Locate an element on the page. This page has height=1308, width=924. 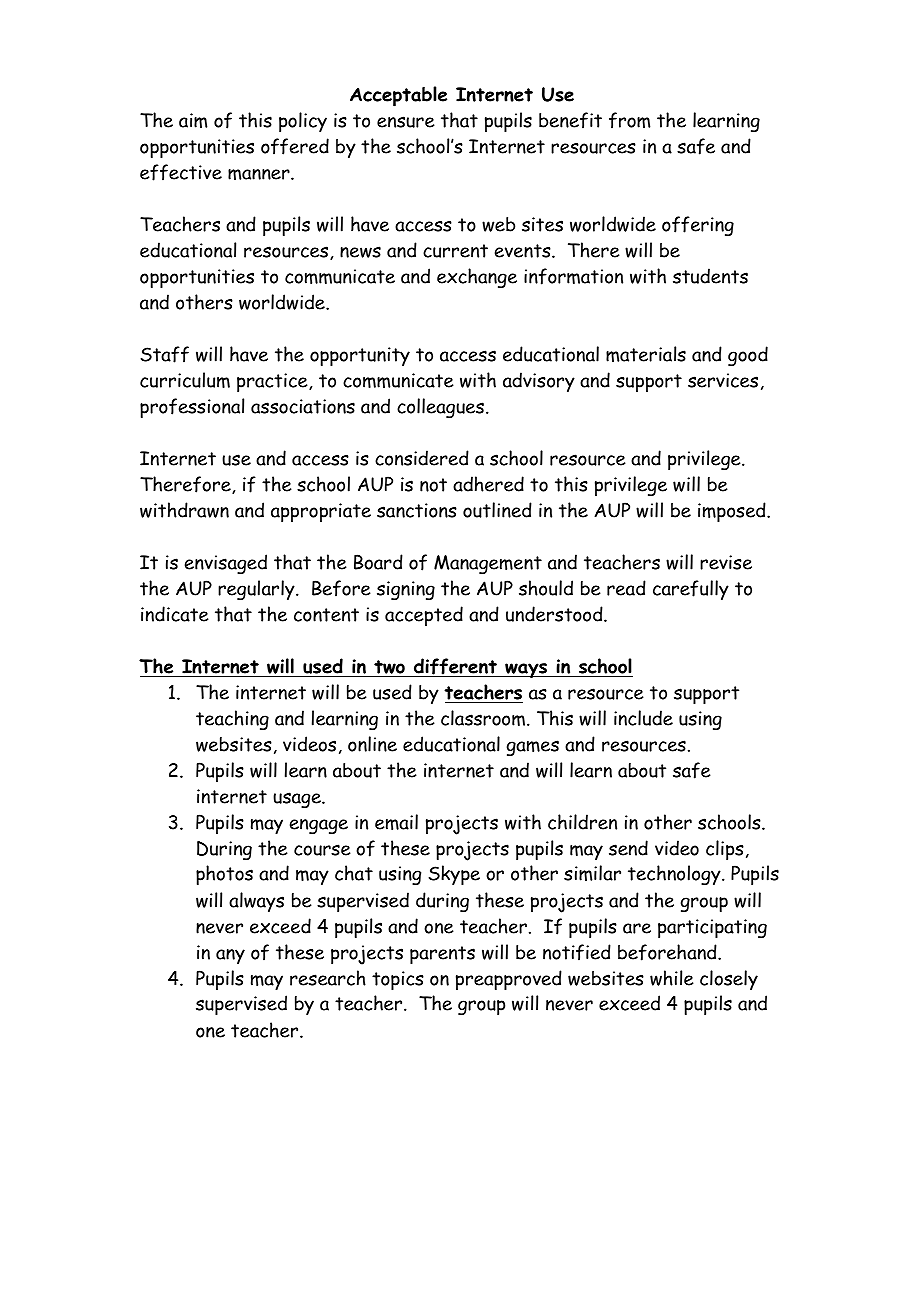
from is located at coordinates (629, 120).
